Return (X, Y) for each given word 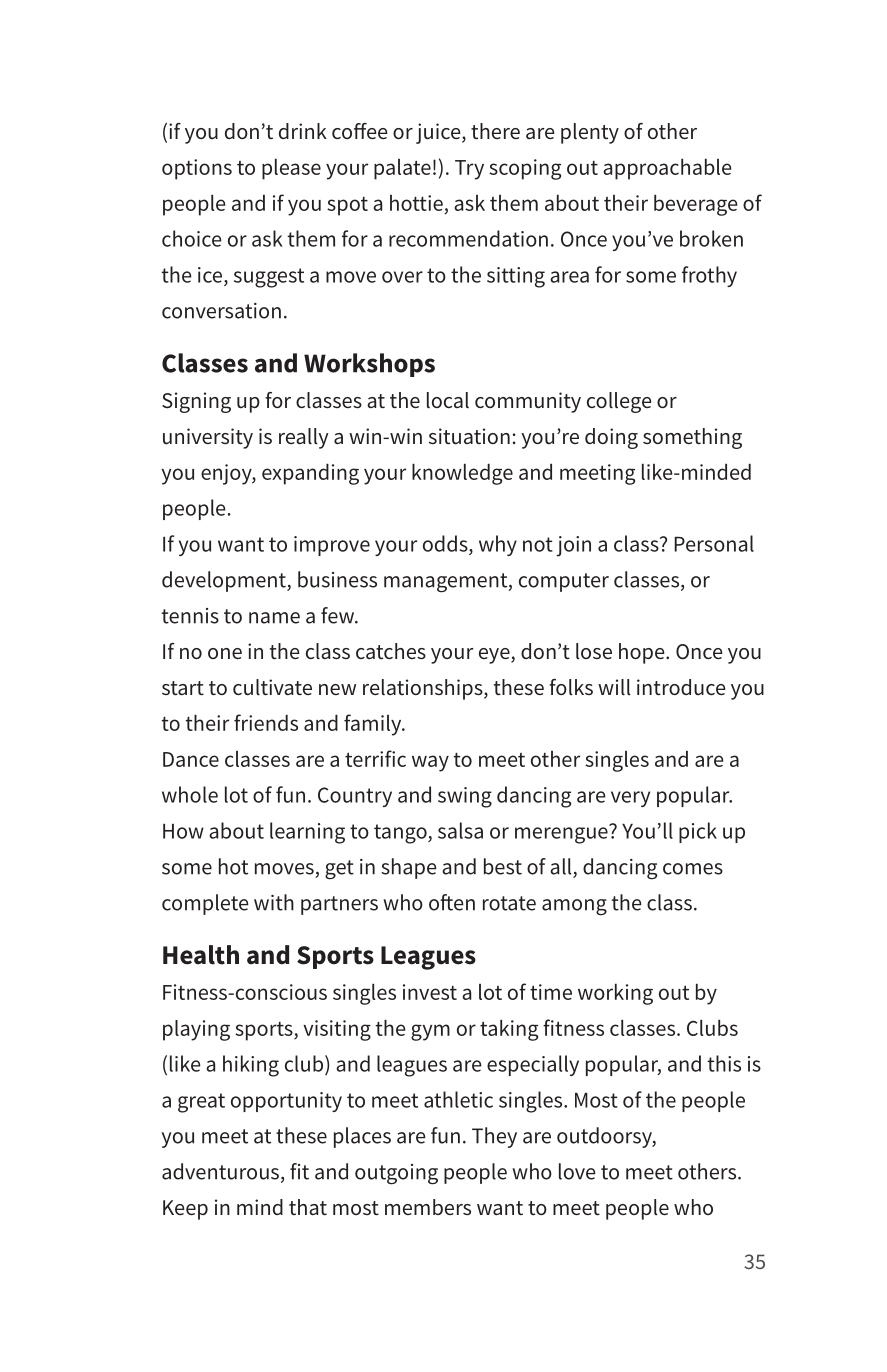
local (448, 400)
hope (643, 653)
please (291, 169)
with (274, 902)
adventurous (220, 1171)
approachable (667, 169)
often (452, 902)
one (225, 653)
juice (439, 133)
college (619, 402)
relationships (424, 689)
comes (693, 869)
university (208, 438)
